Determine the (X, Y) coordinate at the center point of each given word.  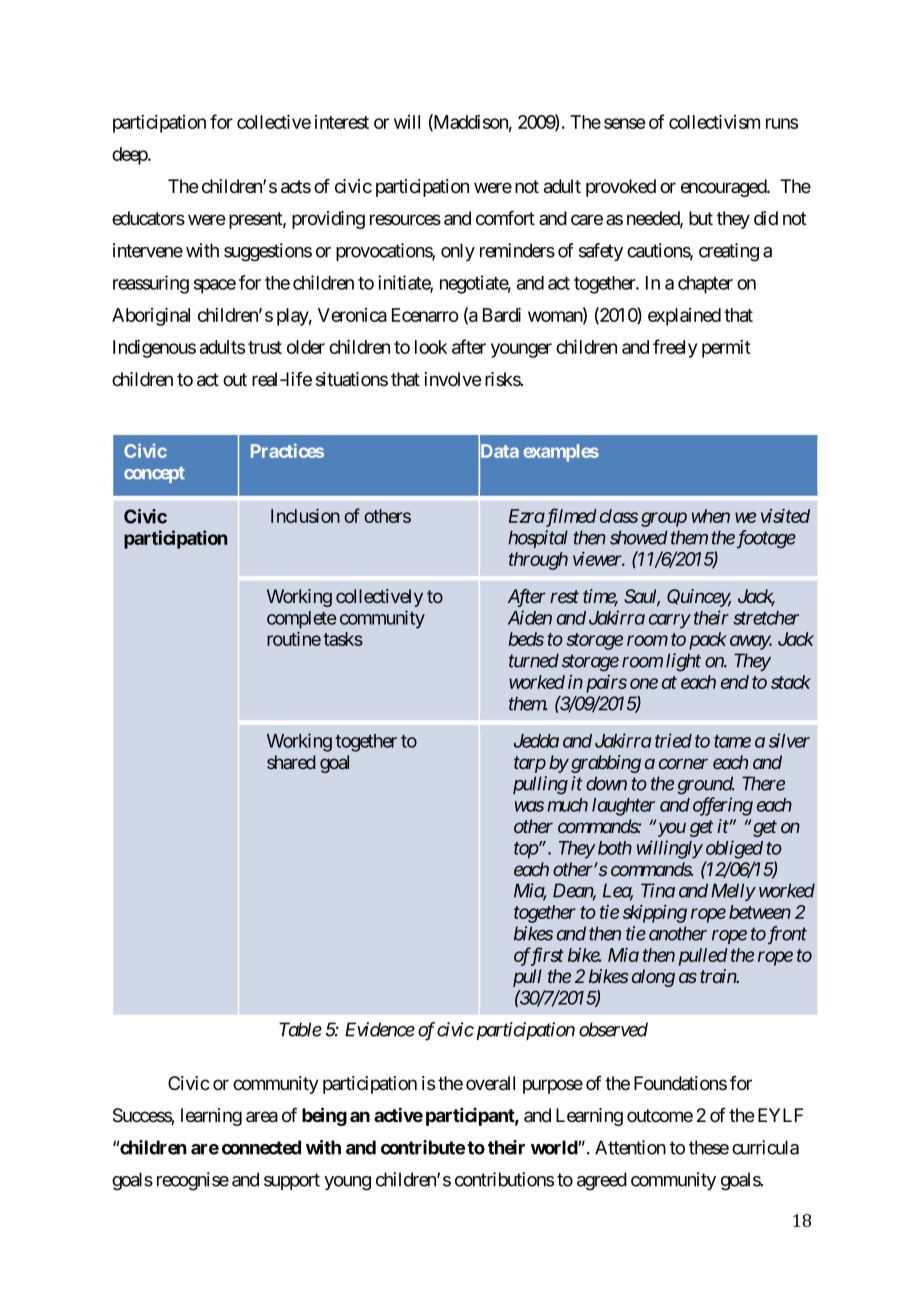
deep (130, 156)
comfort (505, 218)
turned (534, 660)
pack (708, 641)
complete (301, 620)
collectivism (714, 121)
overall (490, 1083)
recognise (193, 1181)
